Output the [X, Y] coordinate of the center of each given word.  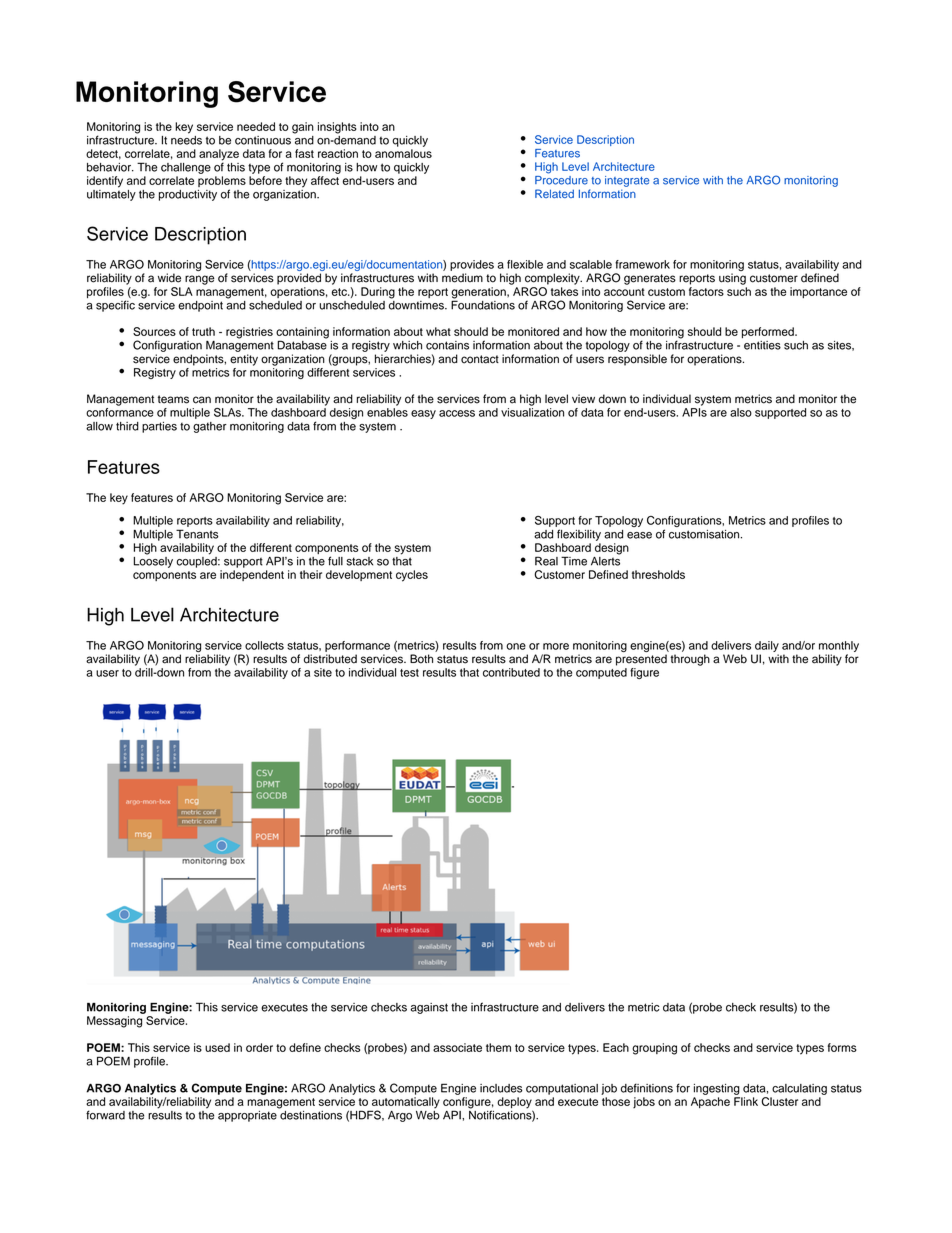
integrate [627, 181]
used [217, 1047]
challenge [186, 168]
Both [421, 659]
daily [767, 646]
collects [264, 645]
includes [501, 1088]
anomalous [403, 153]
